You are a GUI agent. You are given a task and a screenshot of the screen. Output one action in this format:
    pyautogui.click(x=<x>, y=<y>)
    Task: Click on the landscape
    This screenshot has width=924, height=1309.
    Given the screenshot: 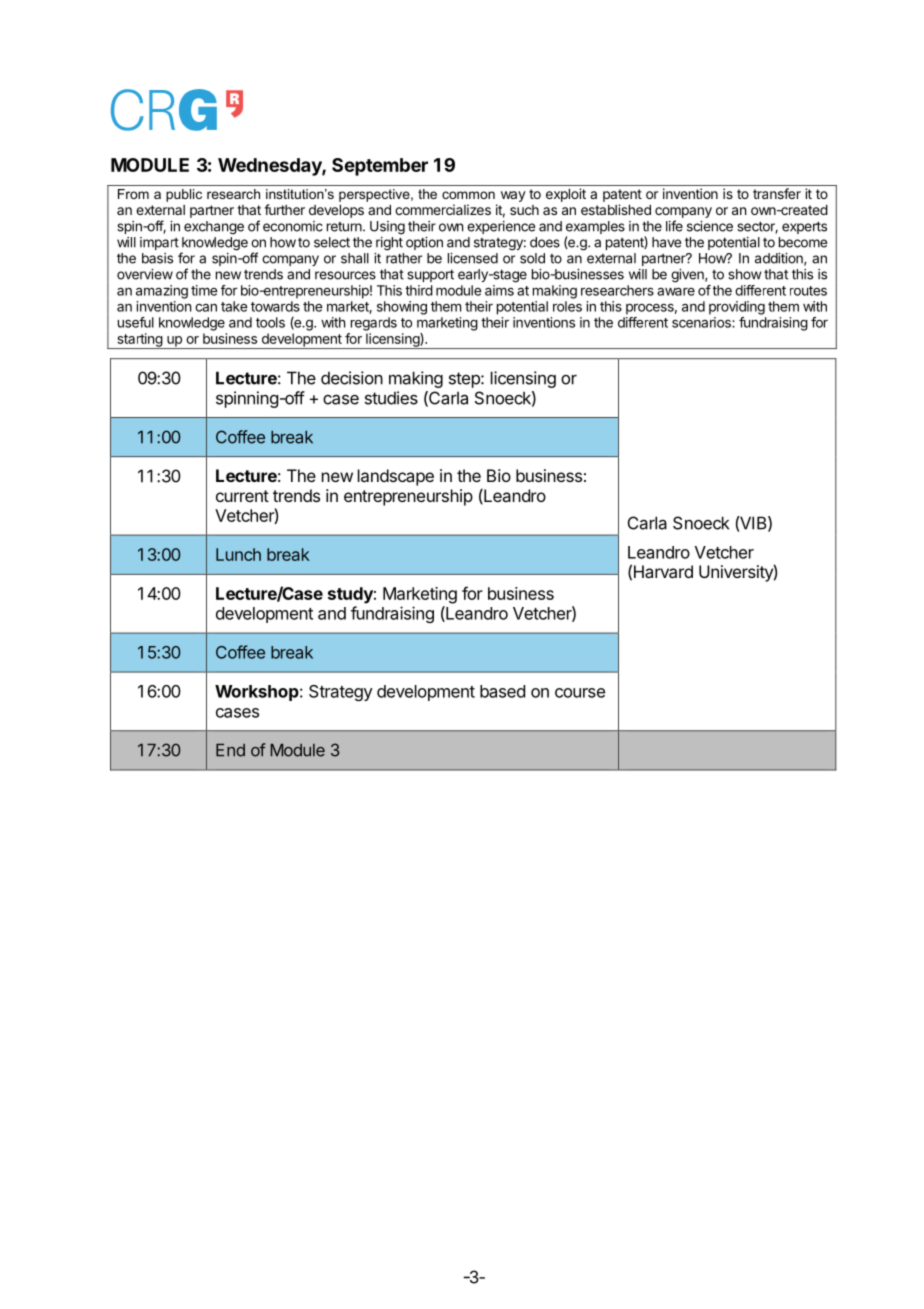 What is the action you would take?
    pyautogui.click(x=396, y=477)
